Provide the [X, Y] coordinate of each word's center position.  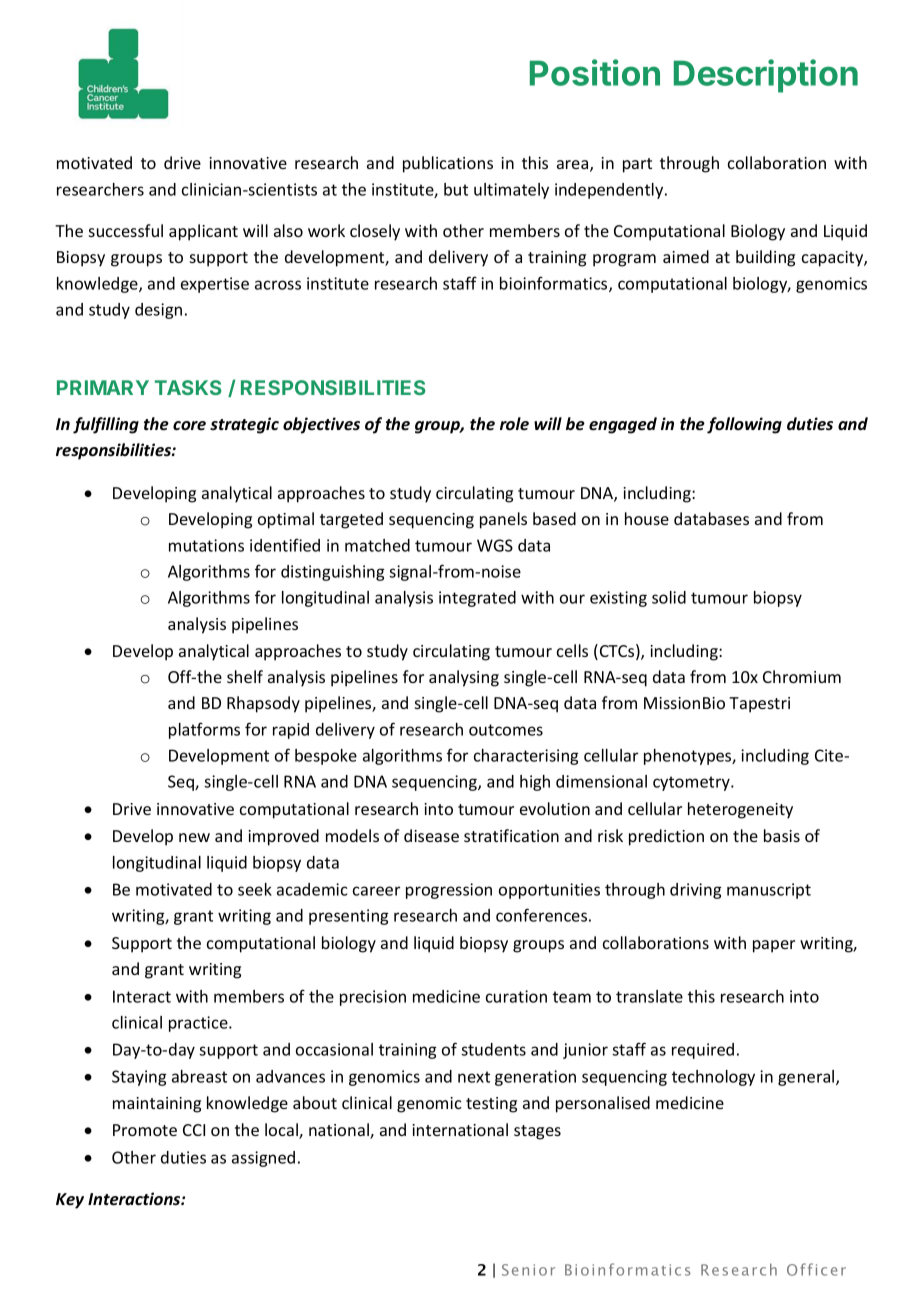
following [744, 425]
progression [449, 891]
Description [766, 76]
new [194, 837]
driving [695, 891]
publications [448, 164]
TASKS [188, 387]
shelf [245, 676]
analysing [464, 678]
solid [669, 597]
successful [126, 230]
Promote [145, 1130]
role [514, 424]
